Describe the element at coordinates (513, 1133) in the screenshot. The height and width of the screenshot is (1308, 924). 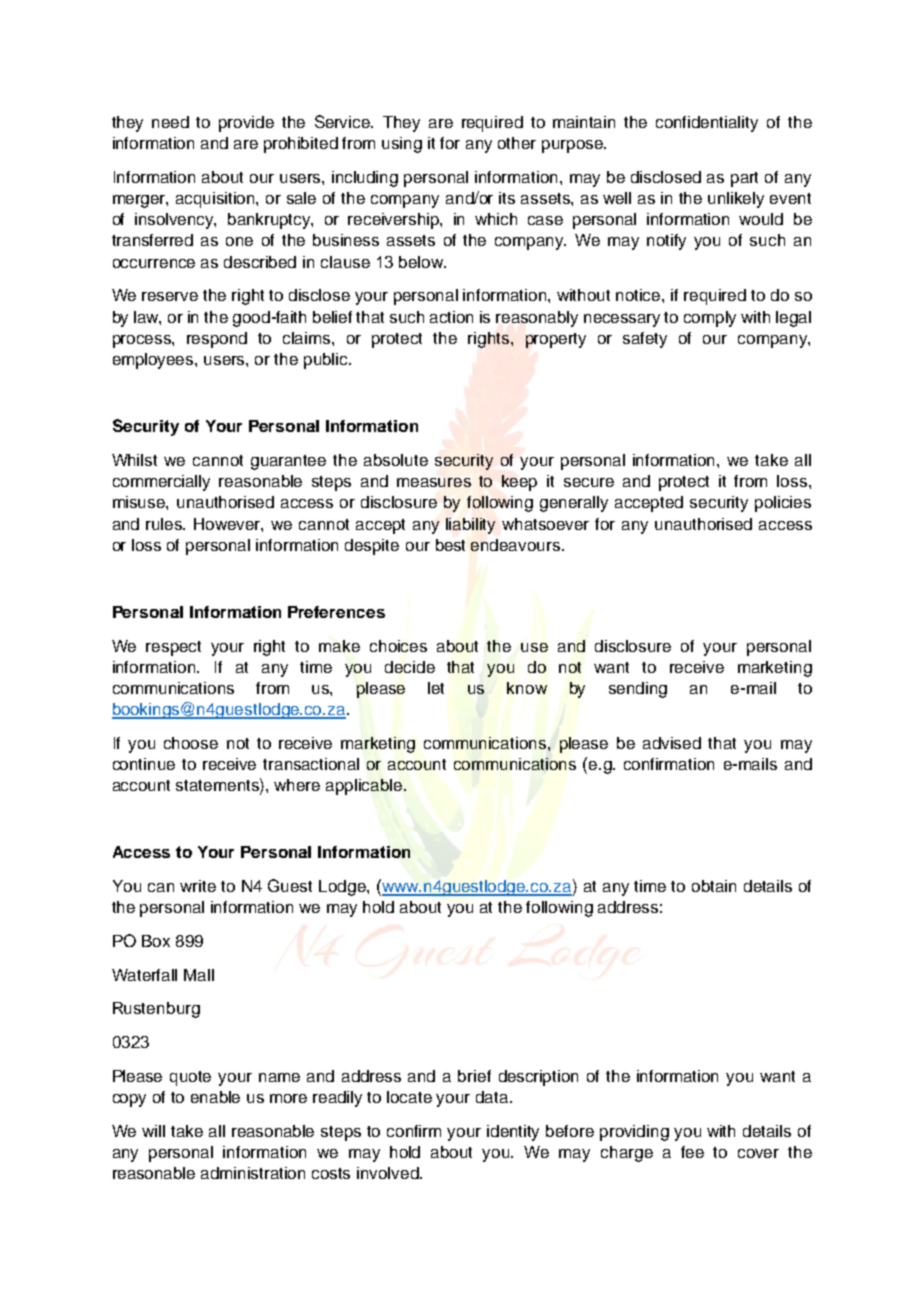
I see `identity` at that location.
